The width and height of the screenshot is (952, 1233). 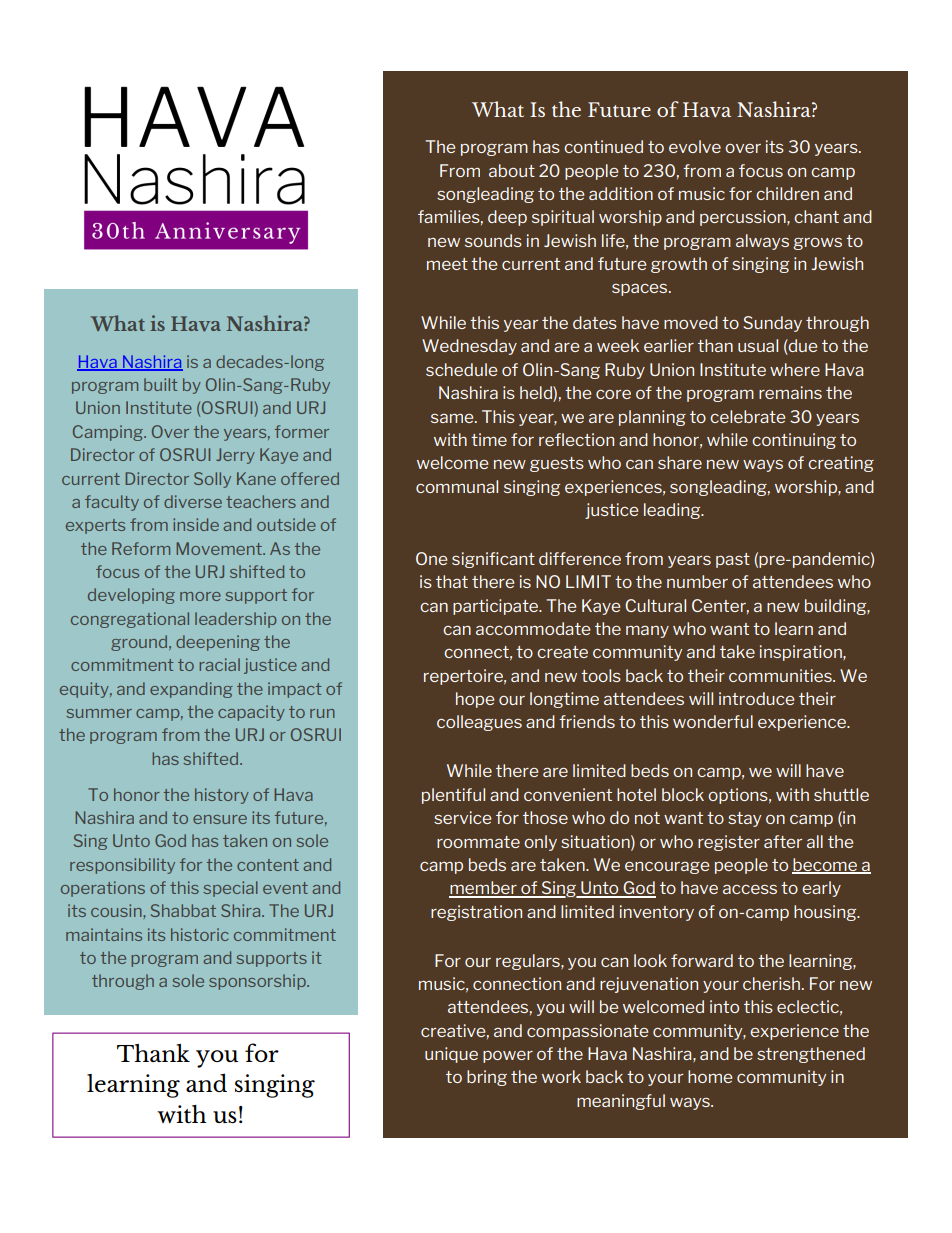 I want to click on Solly, so click(x=212, y=480).
